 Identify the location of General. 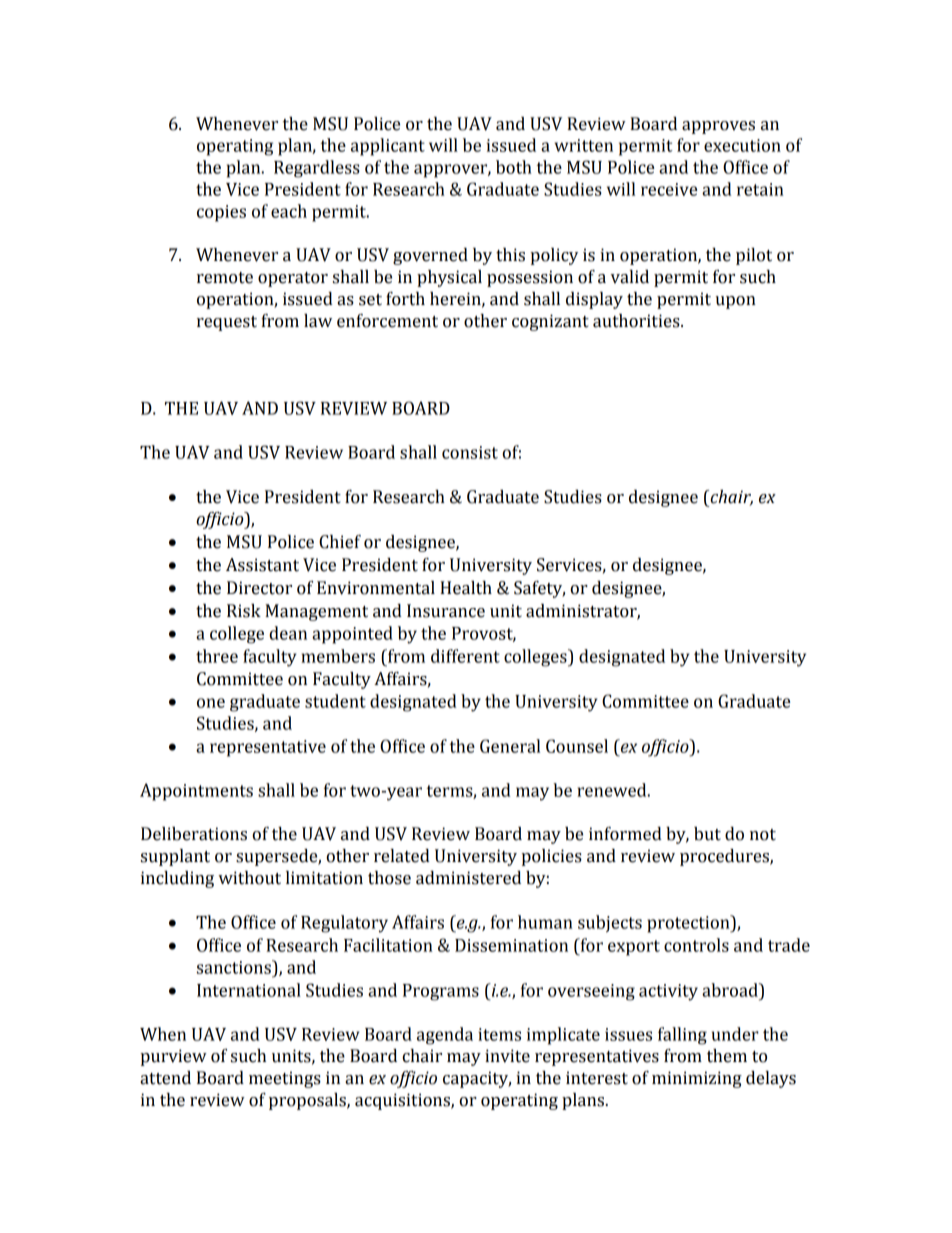
(510, 746).
